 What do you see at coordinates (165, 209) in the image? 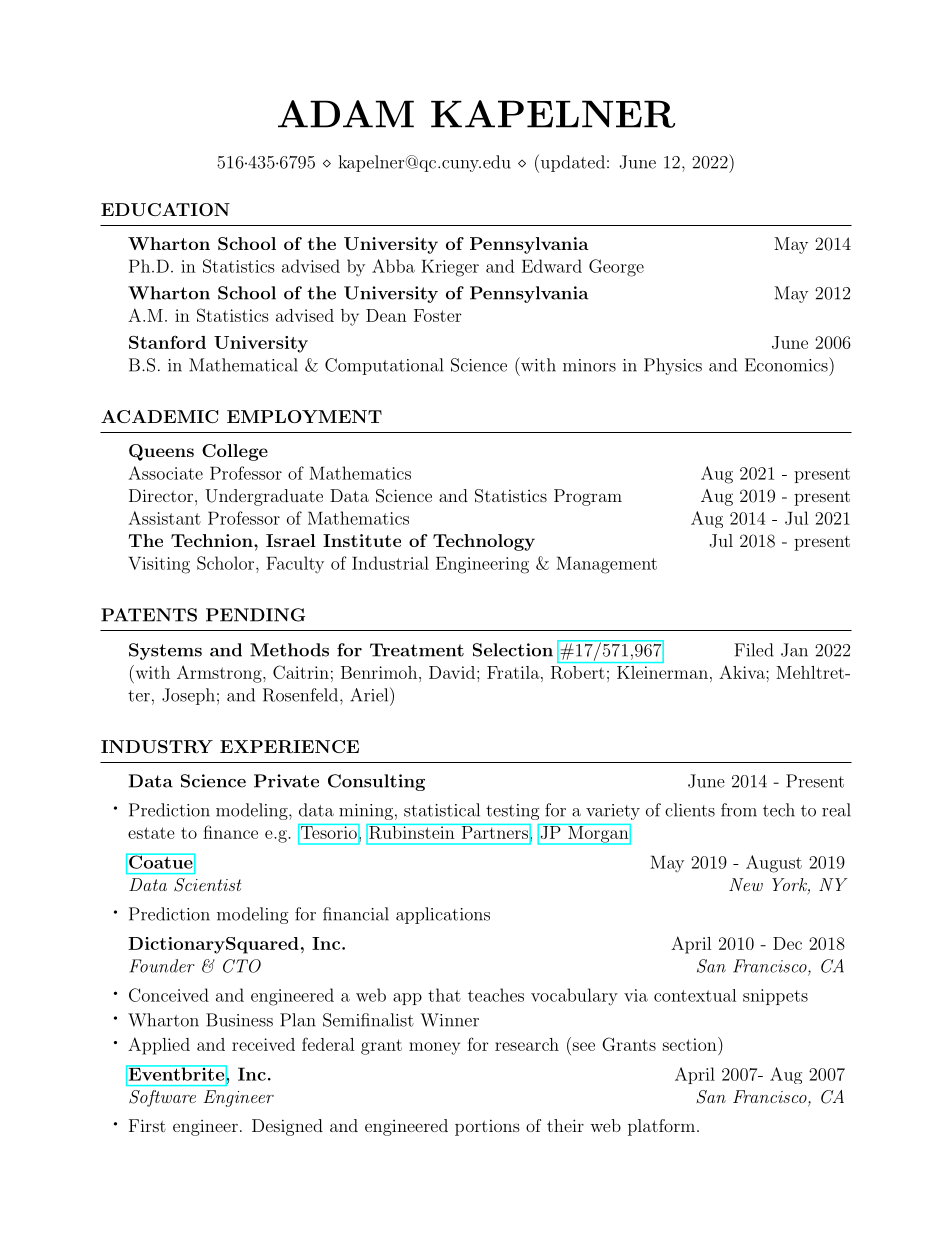
I see `EDUCATION` at bounding box center [165, 209].
